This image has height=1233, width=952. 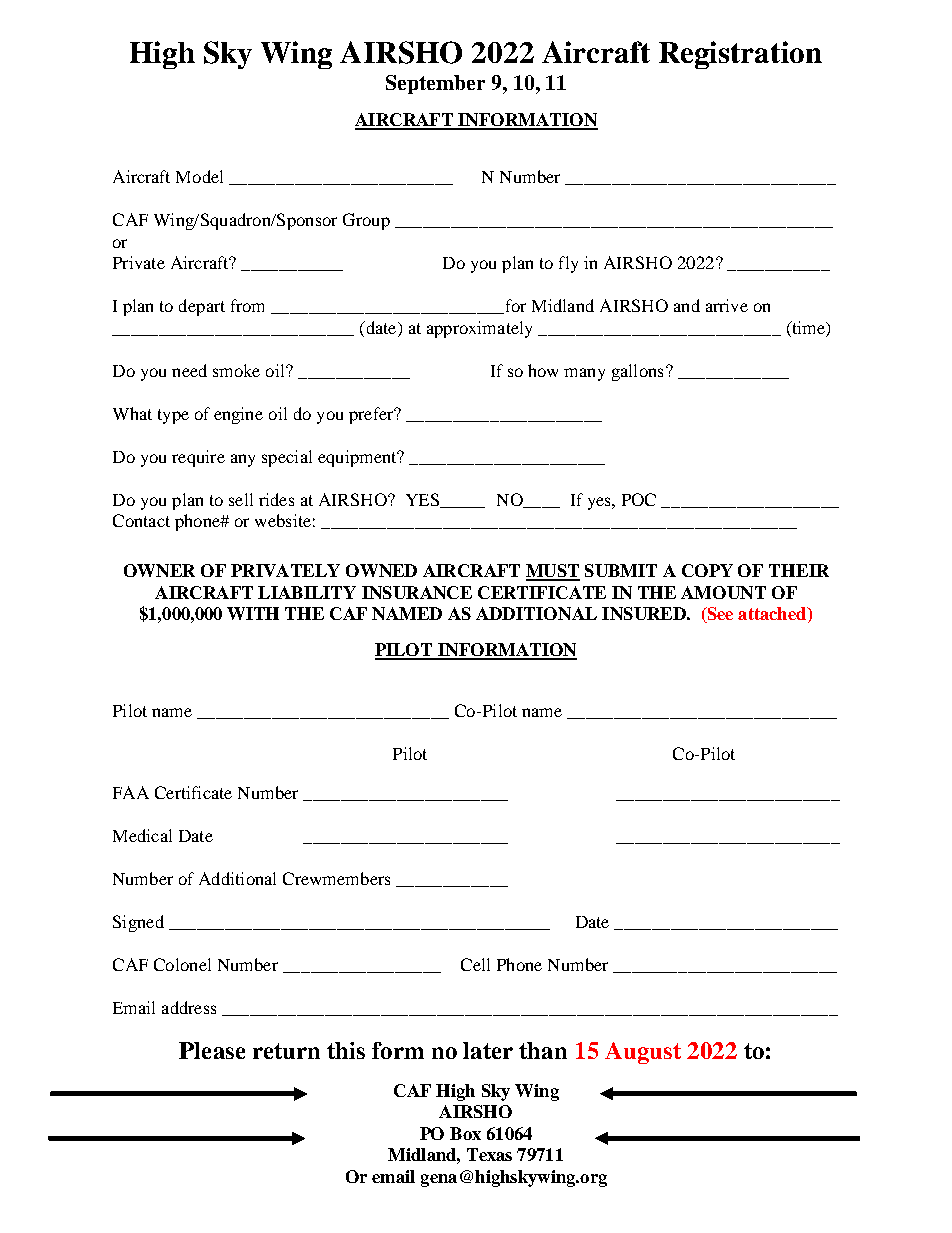 I want to click on Model, so click(x=199, y=176).
